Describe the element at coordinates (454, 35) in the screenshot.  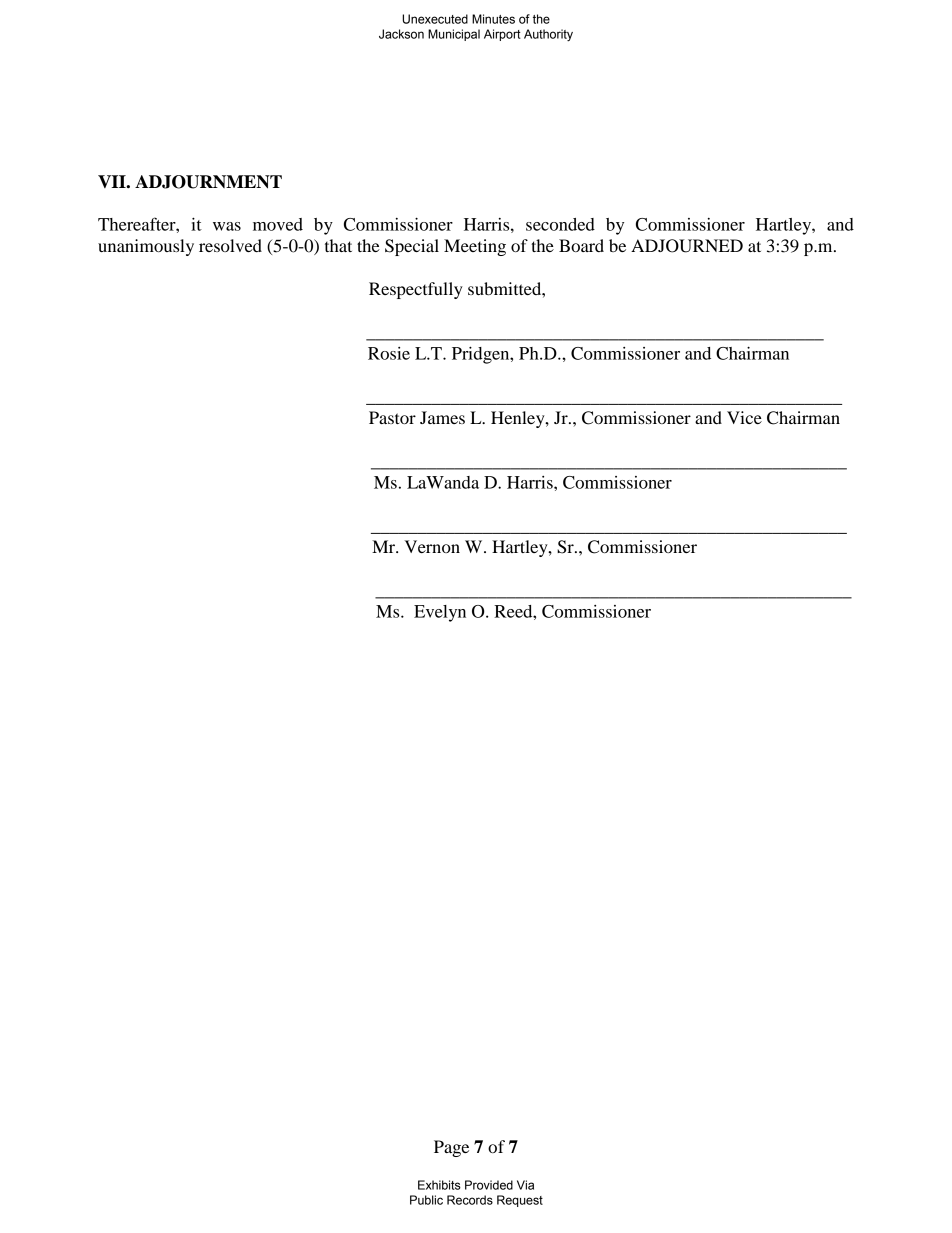
I see `Municipal` at that location.
